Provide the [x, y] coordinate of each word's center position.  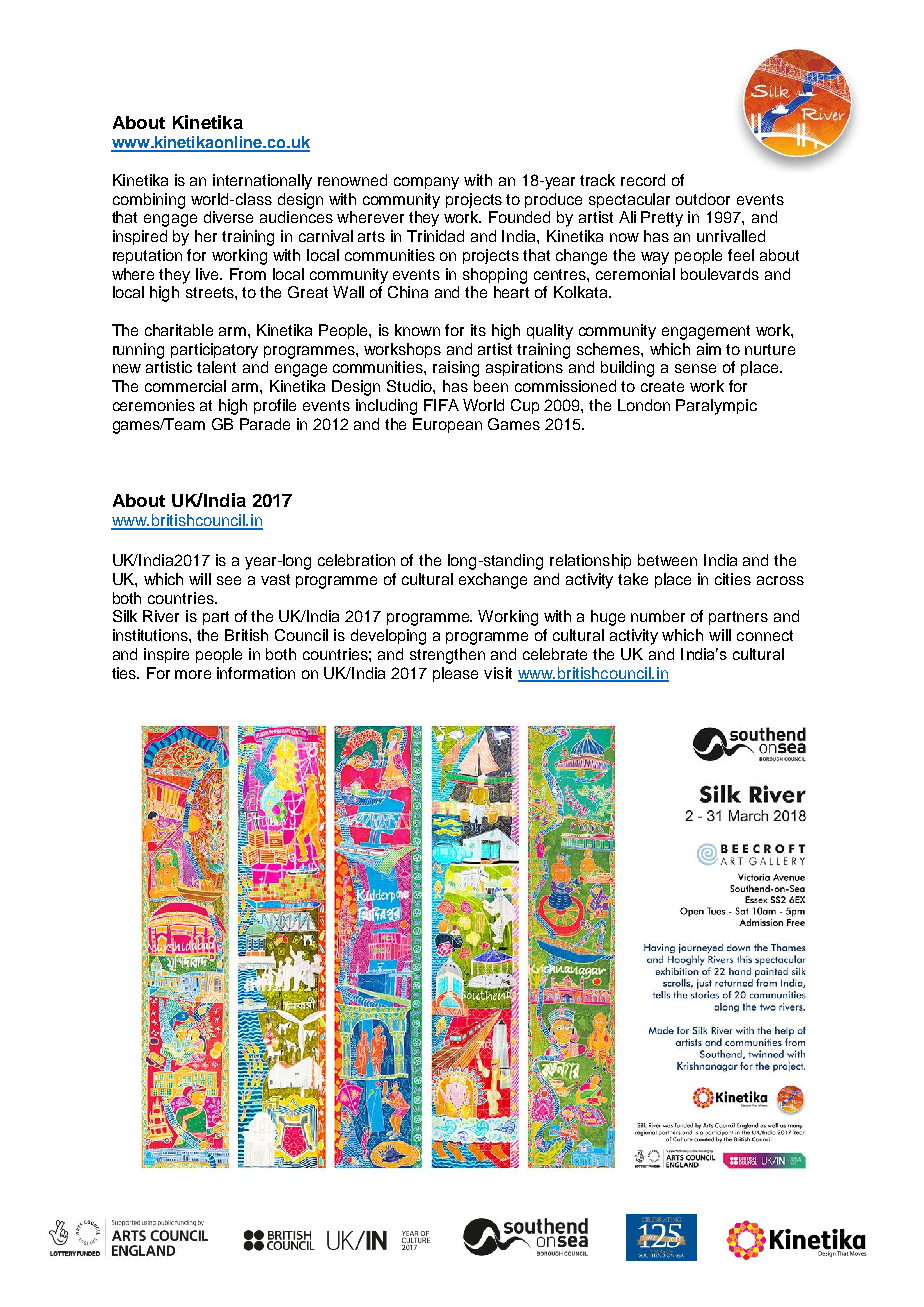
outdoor [703, 199]
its [478, 330]
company [426, 183]
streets [211, 292]
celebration [356, 560]
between [667, 560]
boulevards [720, 274]
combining [149, 201]
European [447, 425]
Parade [265, 424]
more [193, 674]
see [229, 580]
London [644, 405]
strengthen [447, 656]
